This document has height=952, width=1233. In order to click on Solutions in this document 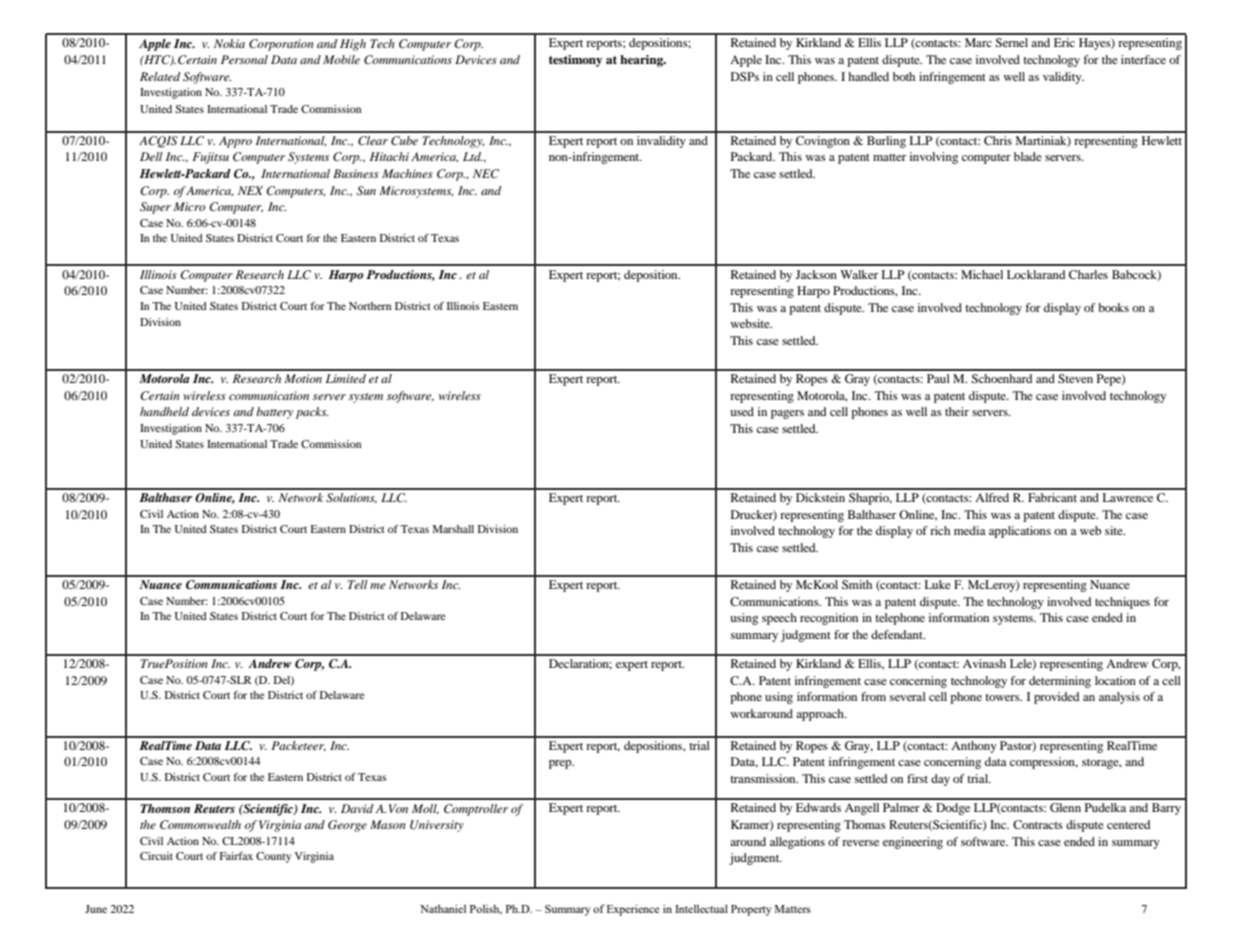, I will do `click(351, 498)`.
